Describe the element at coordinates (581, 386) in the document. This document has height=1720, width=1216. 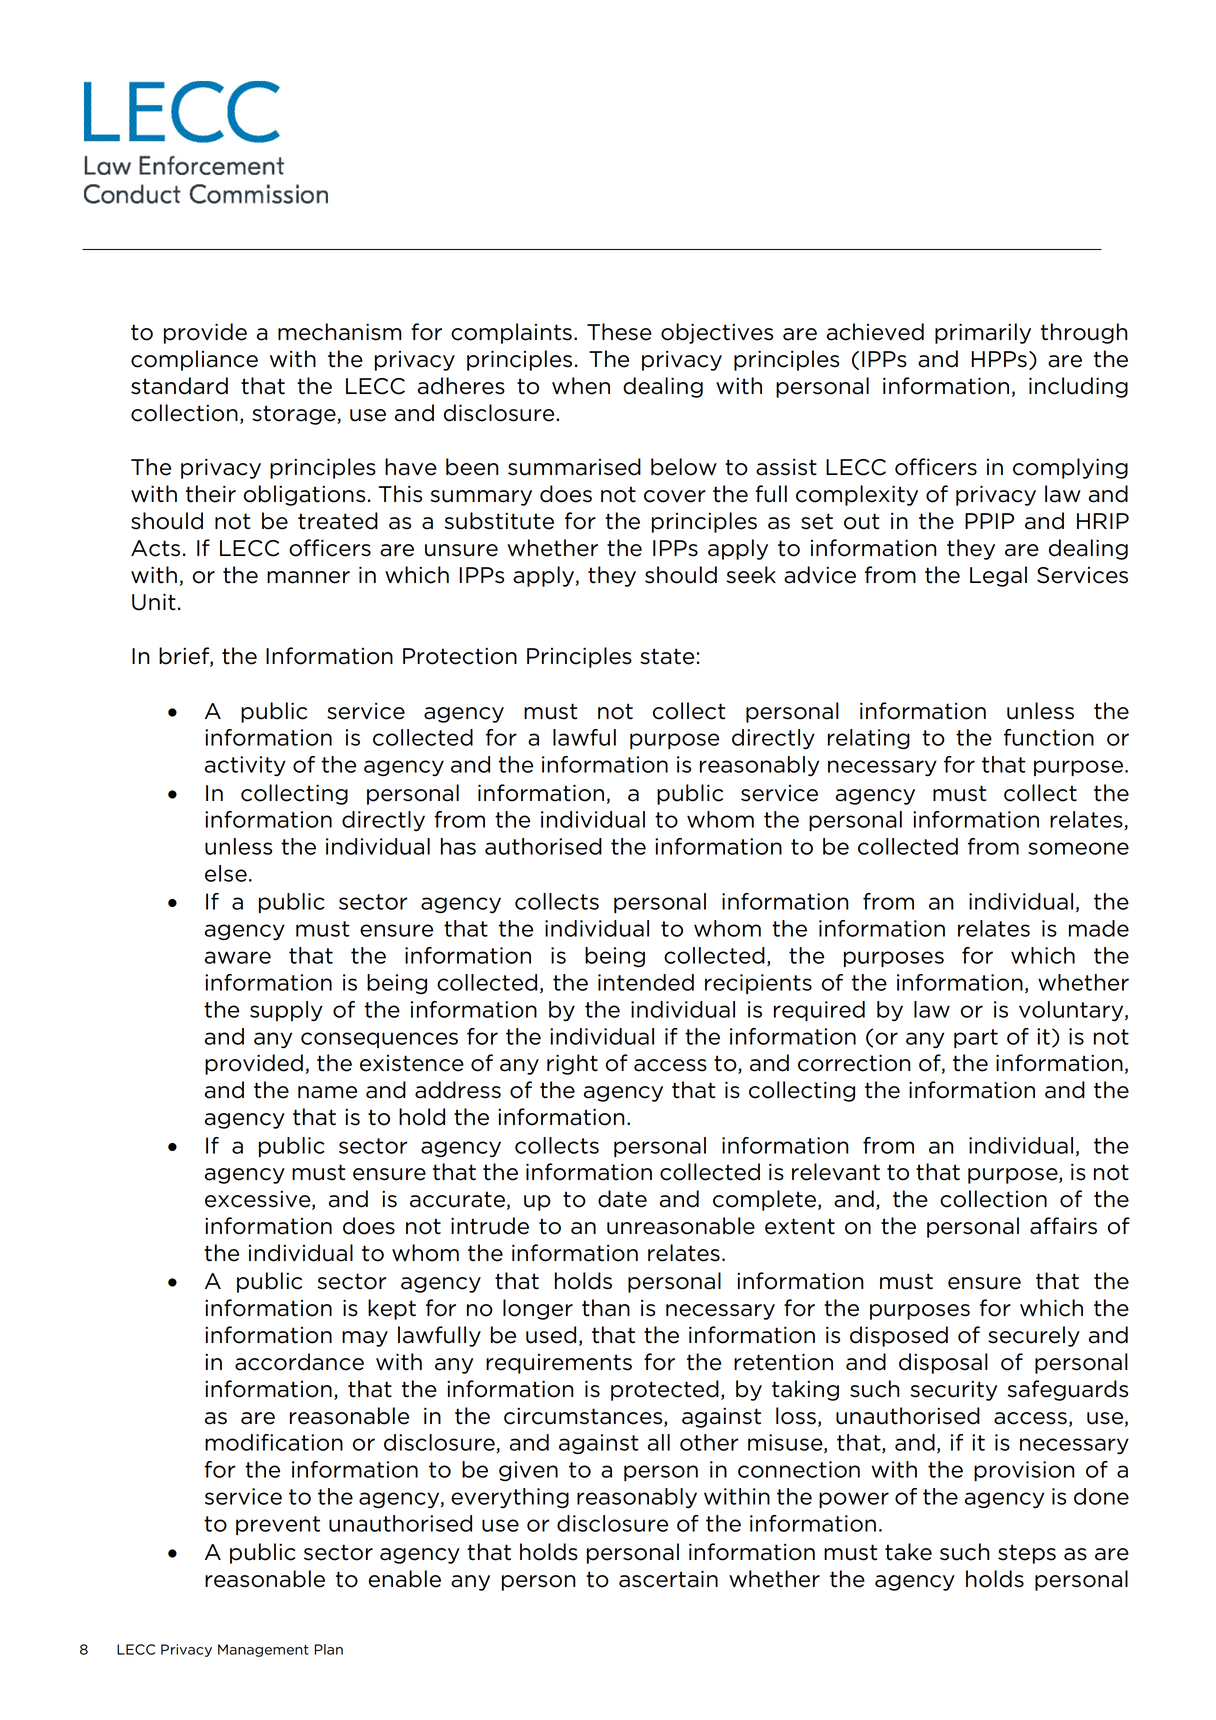
I see `when` at that location.
